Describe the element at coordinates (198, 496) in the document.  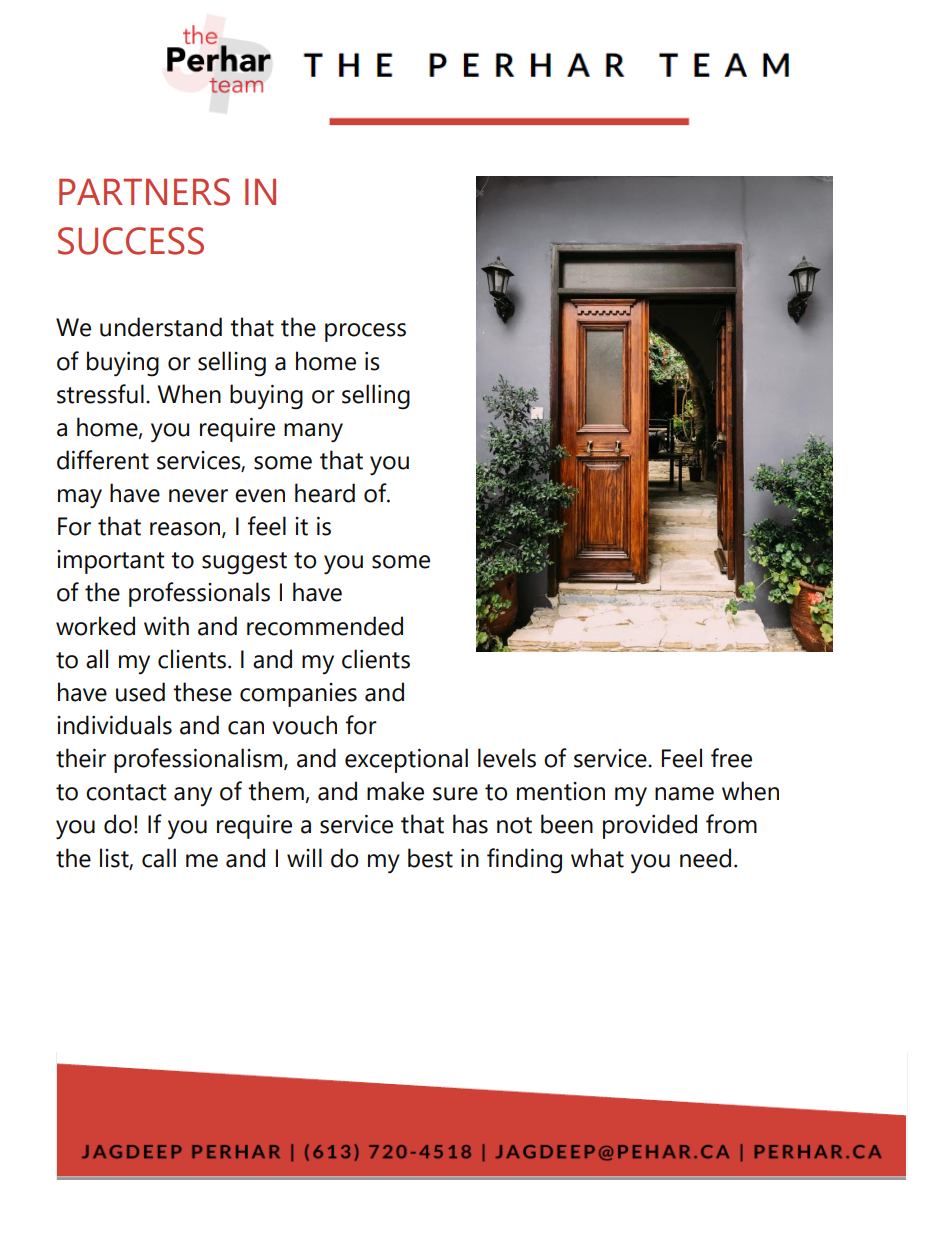
I see `never` at that location.
